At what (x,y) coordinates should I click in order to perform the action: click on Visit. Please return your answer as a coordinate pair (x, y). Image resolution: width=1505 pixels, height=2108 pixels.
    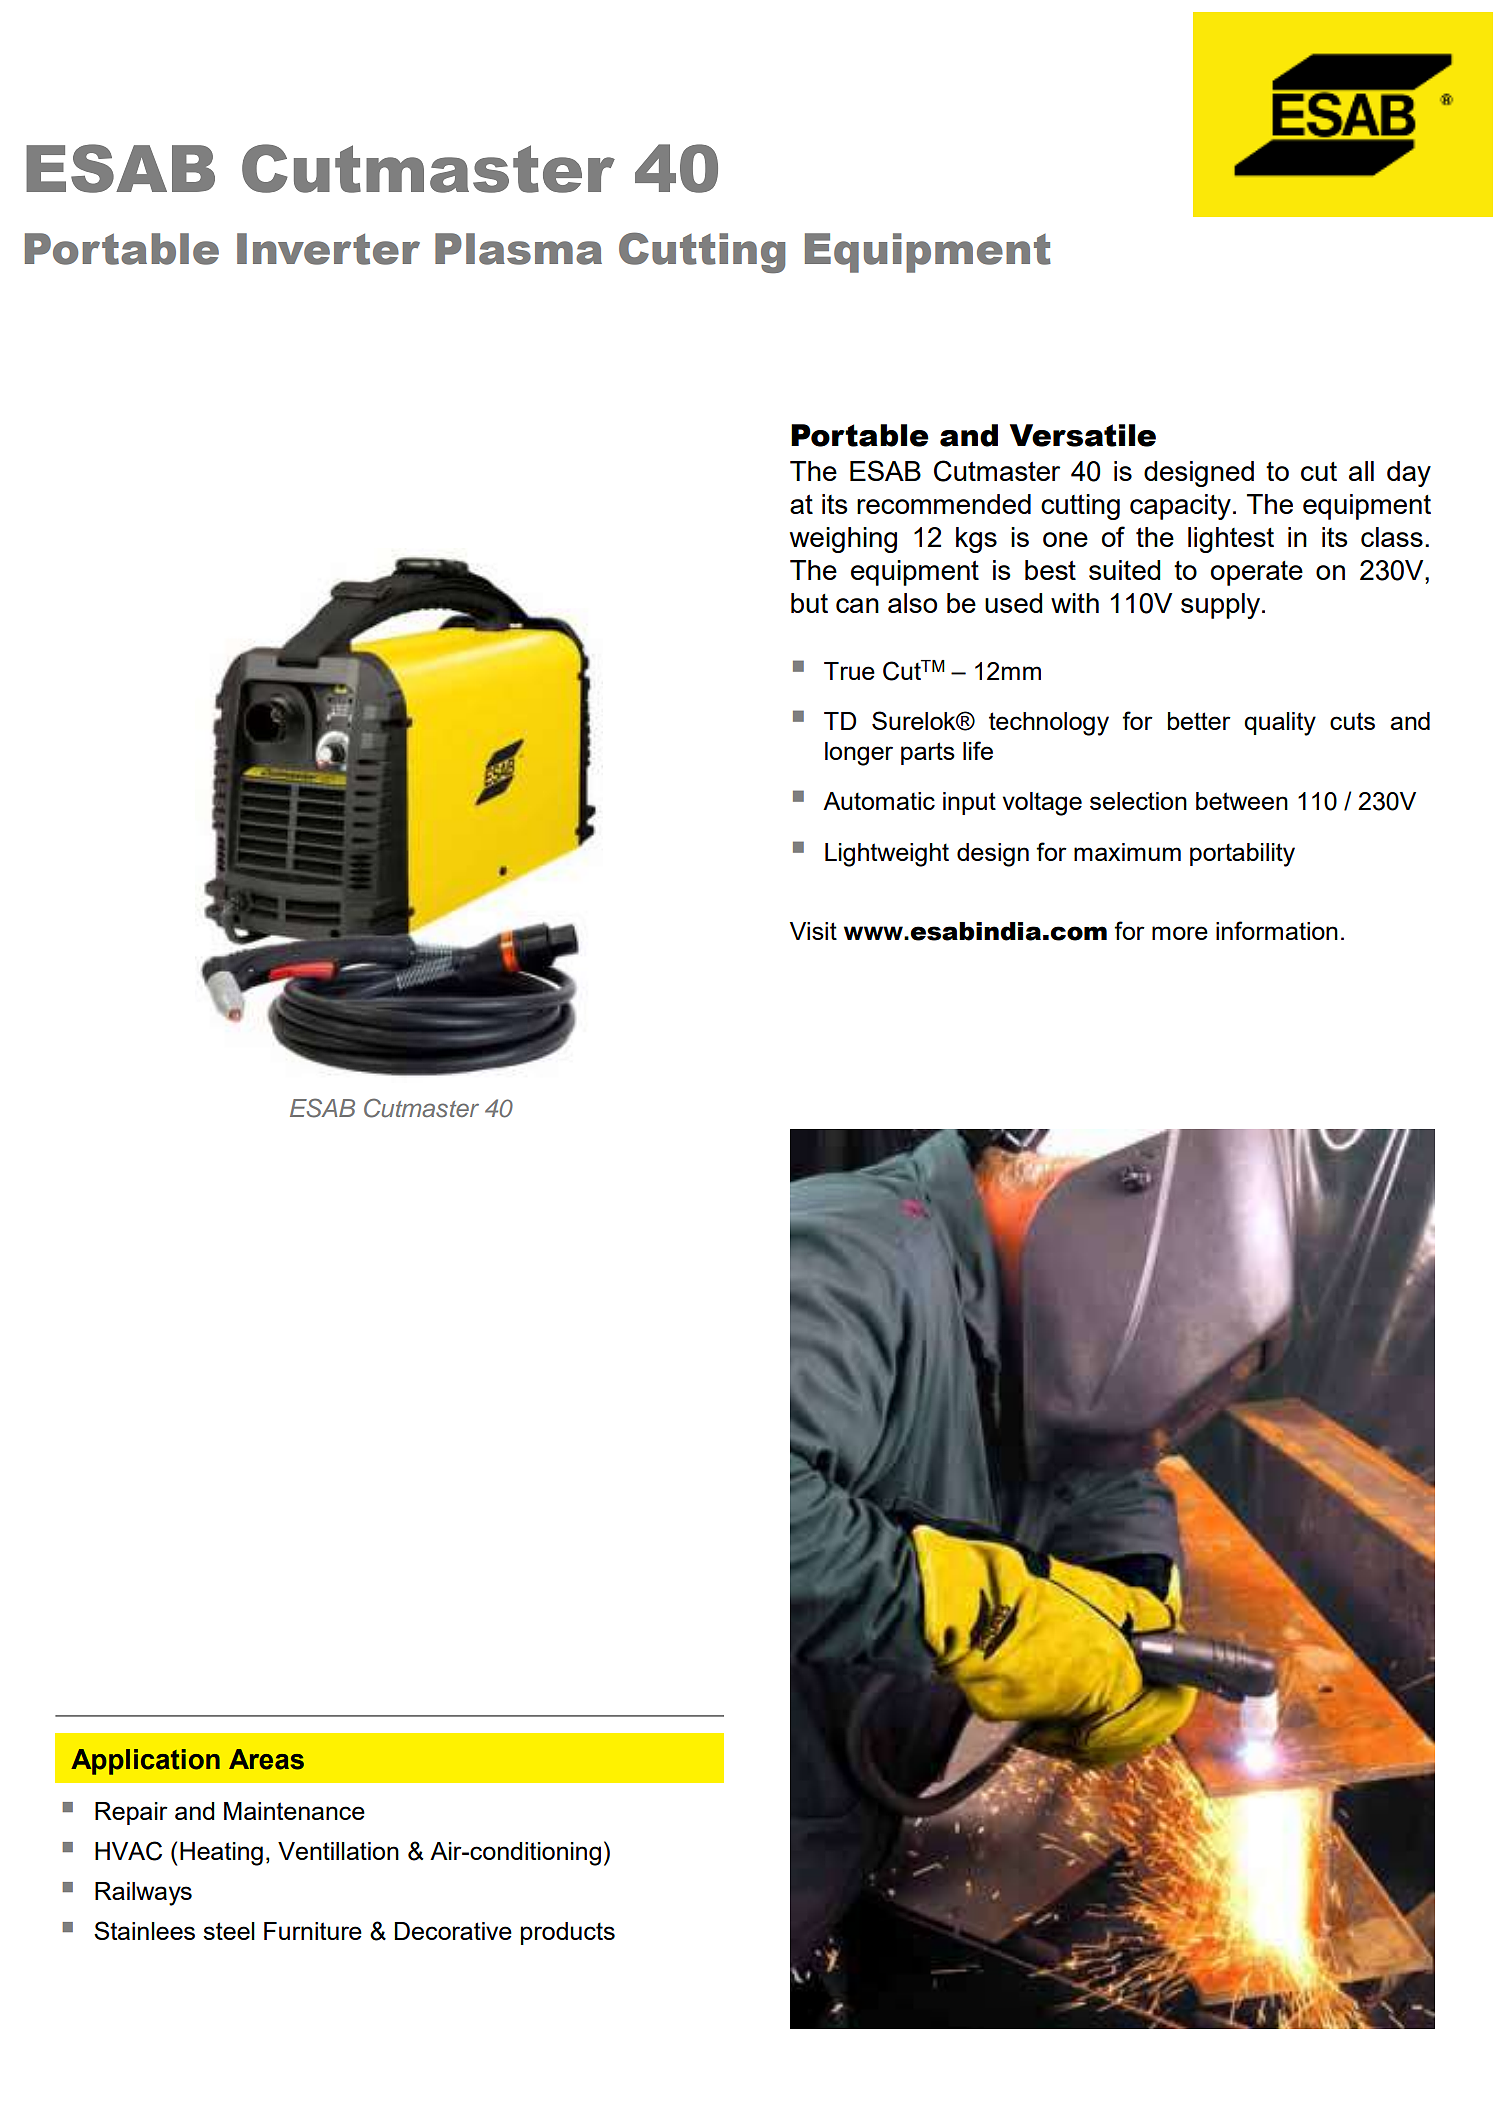
    Looking at the image, I should click on (813, 931).
